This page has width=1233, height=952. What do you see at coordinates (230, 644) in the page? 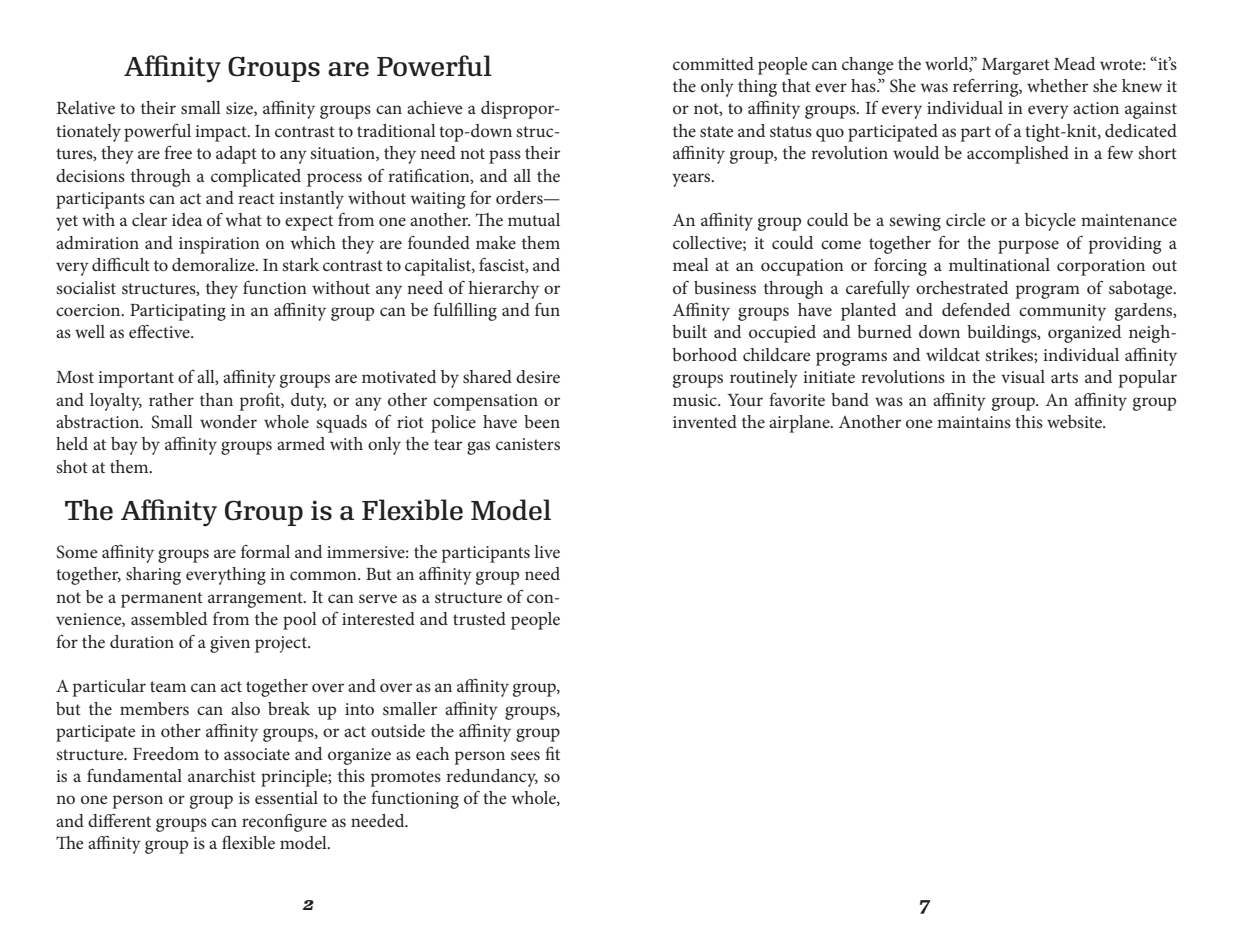
I see `given` at bounding box center [230, 644].
